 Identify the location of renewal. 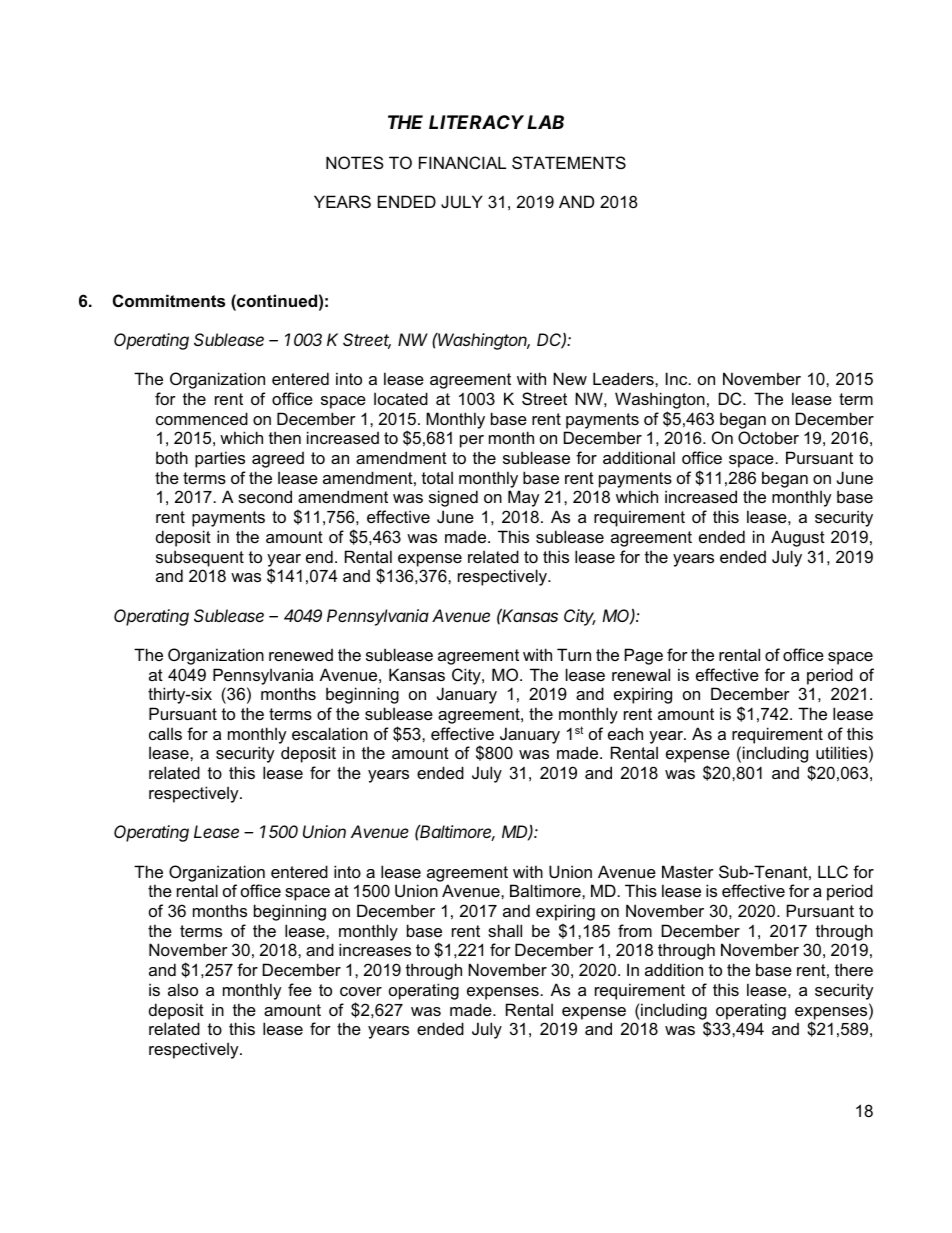
(641, 674).
